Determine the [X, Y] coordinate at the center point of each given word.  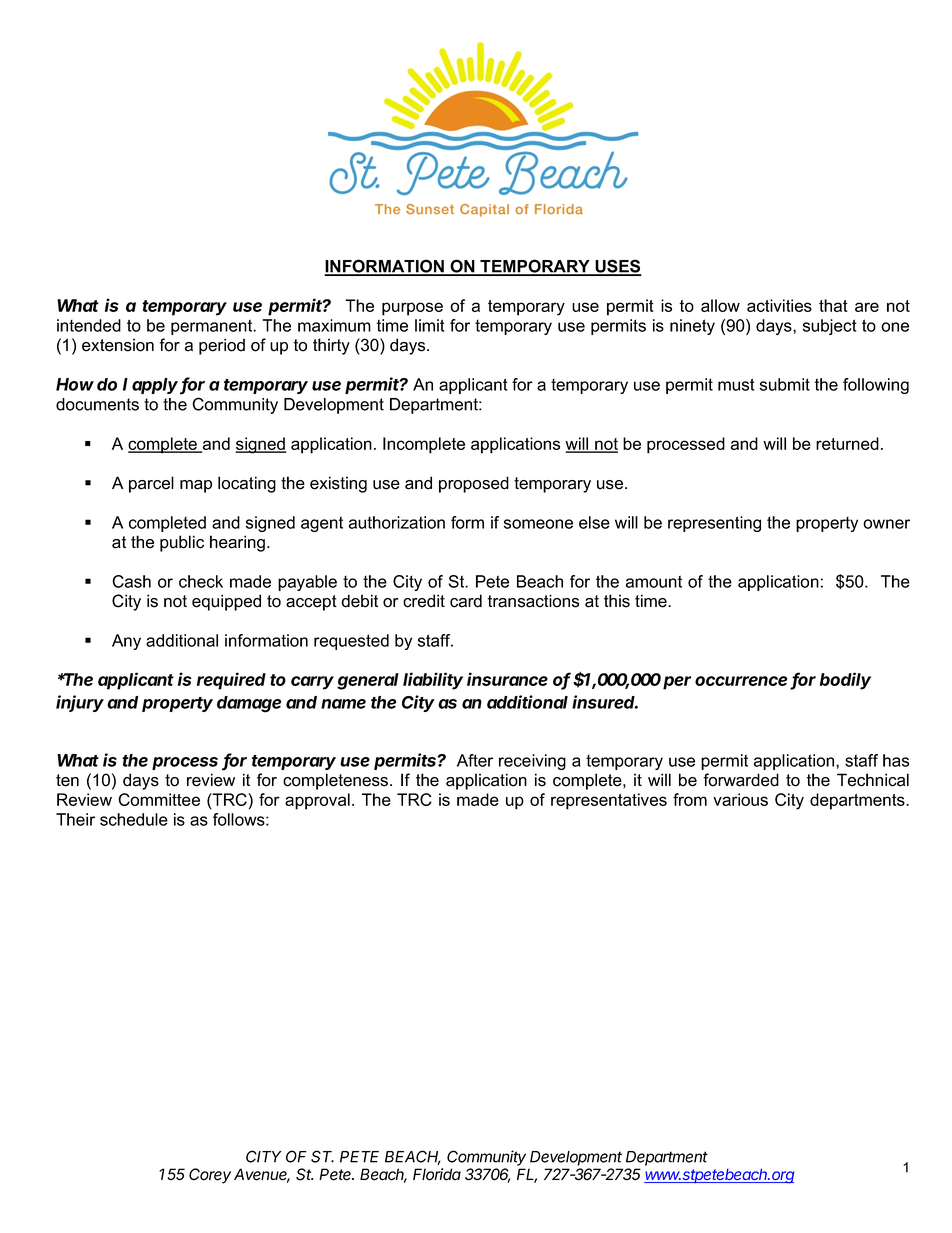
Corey [210, 1176]
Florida [437, 1174]
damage [249, 704]
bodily [845, 681]
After [475, 760]
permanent [213, 327]
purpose [412, 309]
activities [779, 305]
